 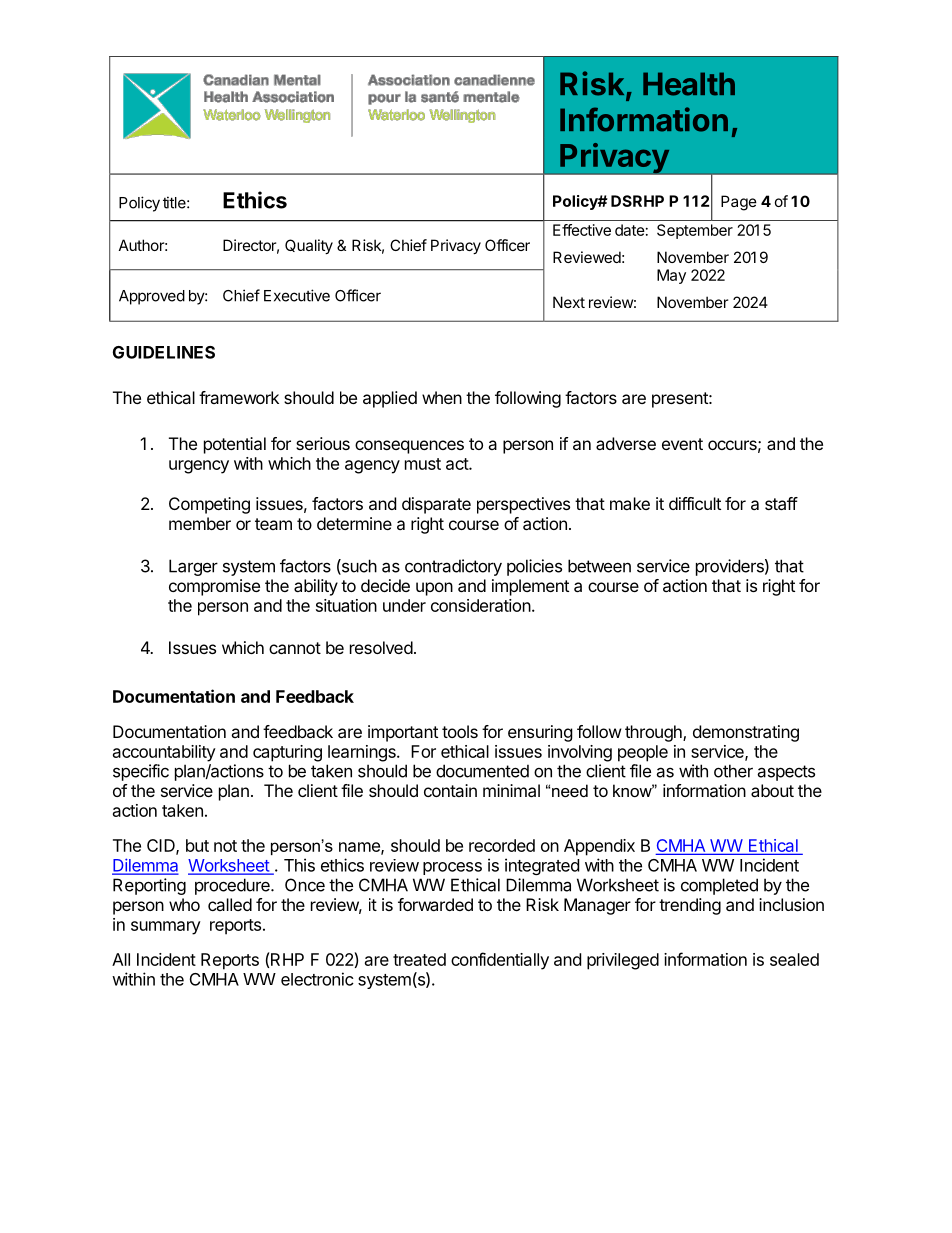 What do you see at coordinates (582, 230) in the document?
I see `Effective` at bounding box center [582, 230].
